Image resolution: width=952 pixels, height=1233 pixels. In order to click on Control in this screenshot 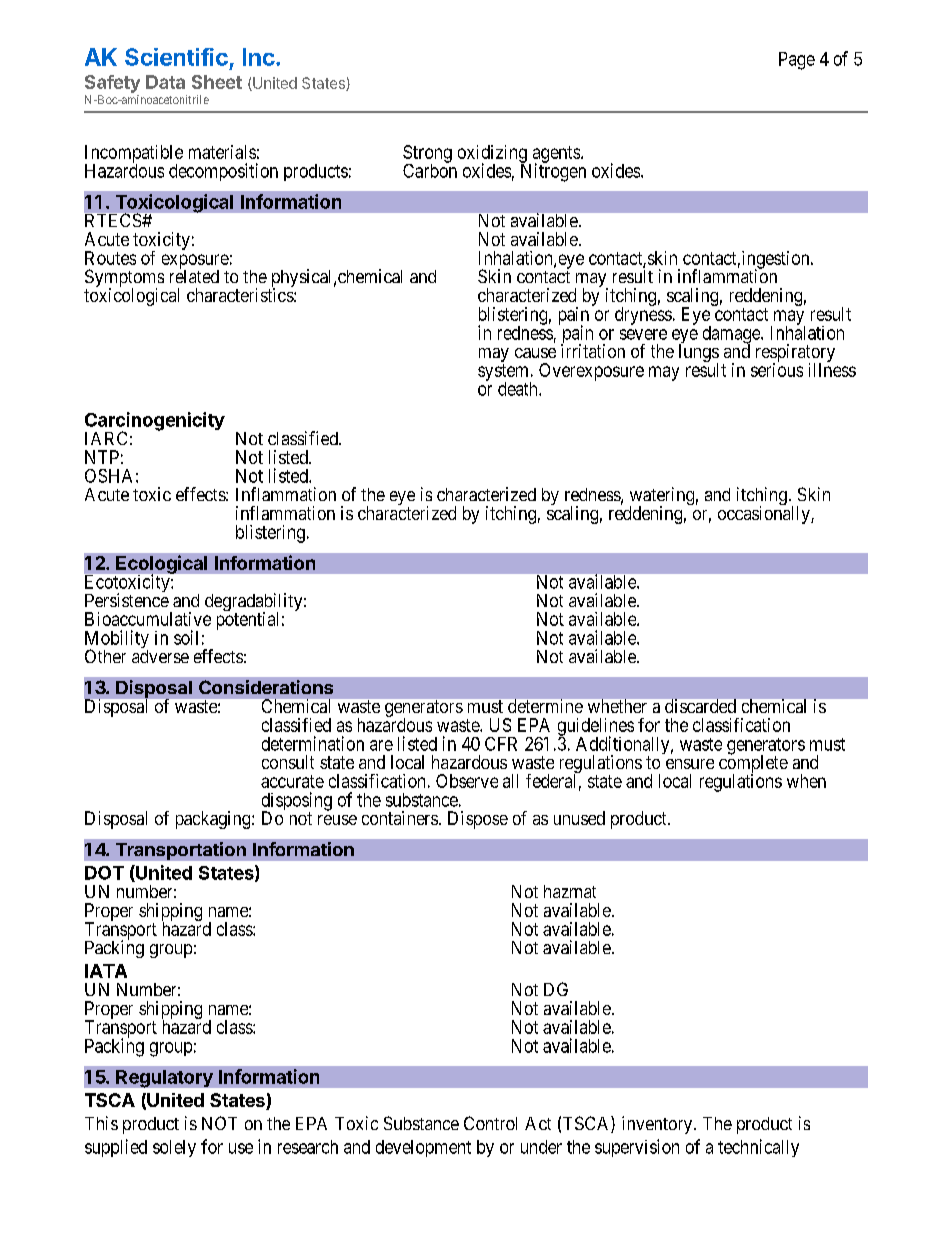, I will do `click(490, 1123)`.
